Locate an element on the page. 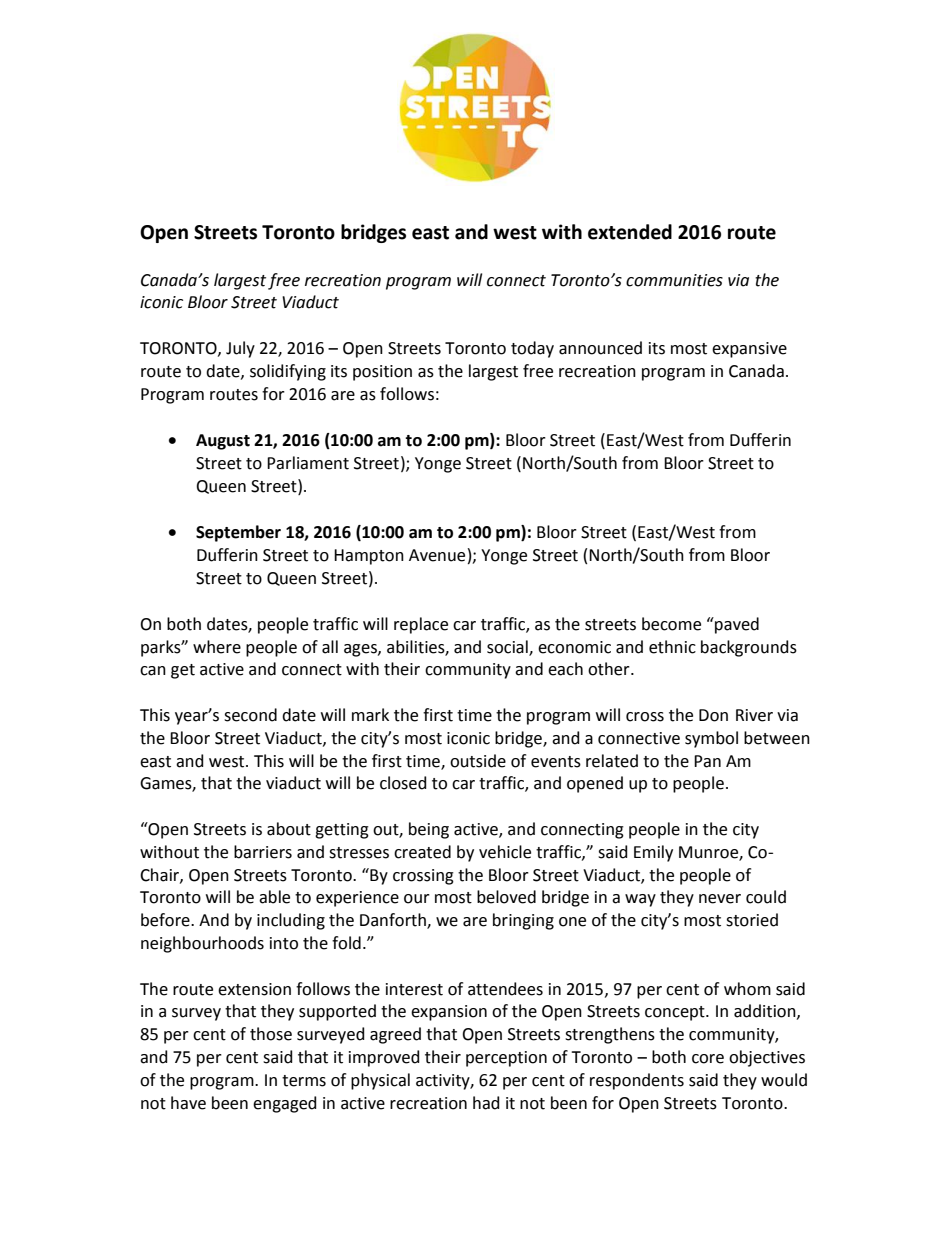 The image size is (952, 1233). ethnic is located at coordinates (672, 647).
